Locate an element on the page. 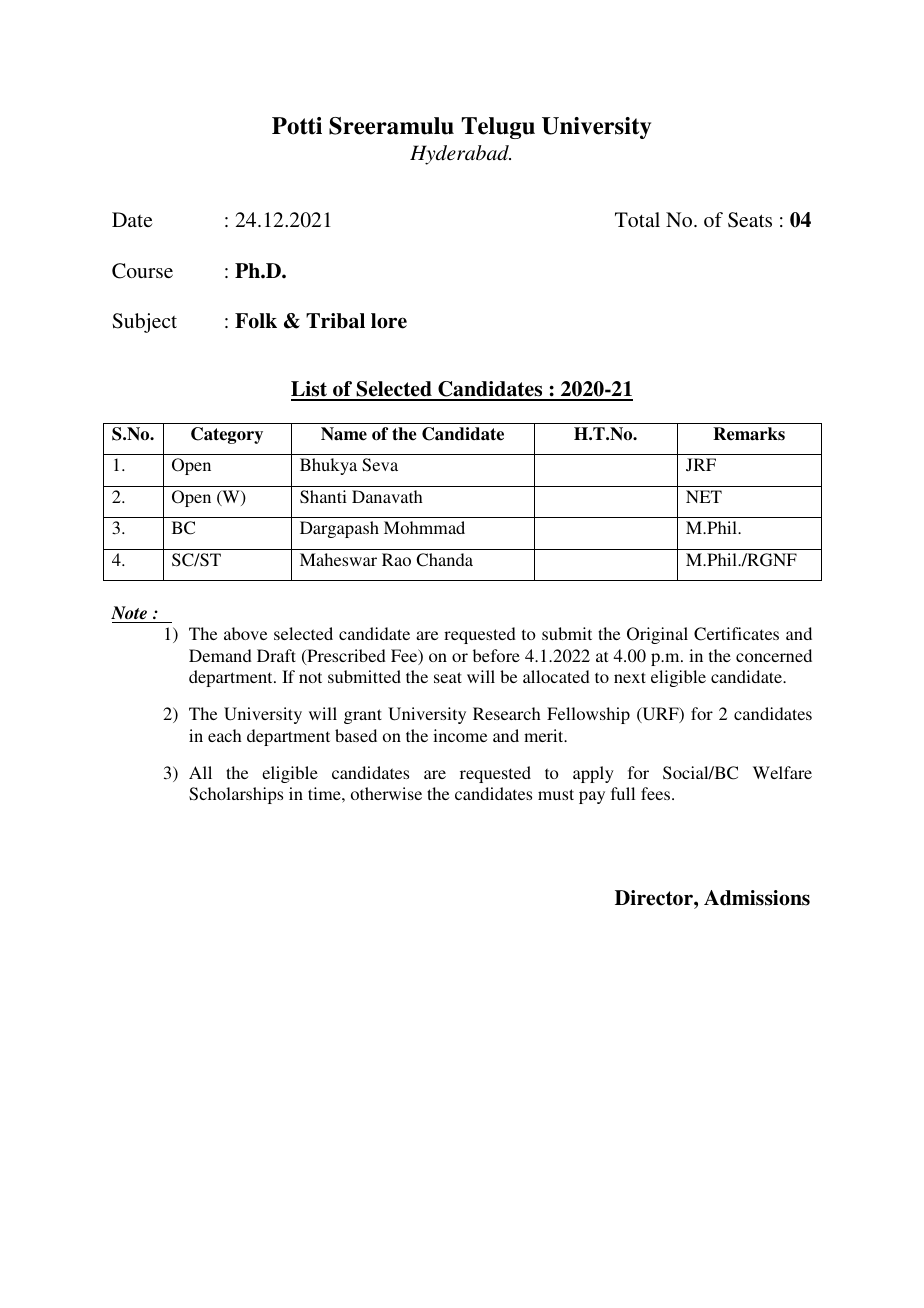 The height and width of the document is (1308, 924). Hyderabad is located at coordinates (460, 155).
